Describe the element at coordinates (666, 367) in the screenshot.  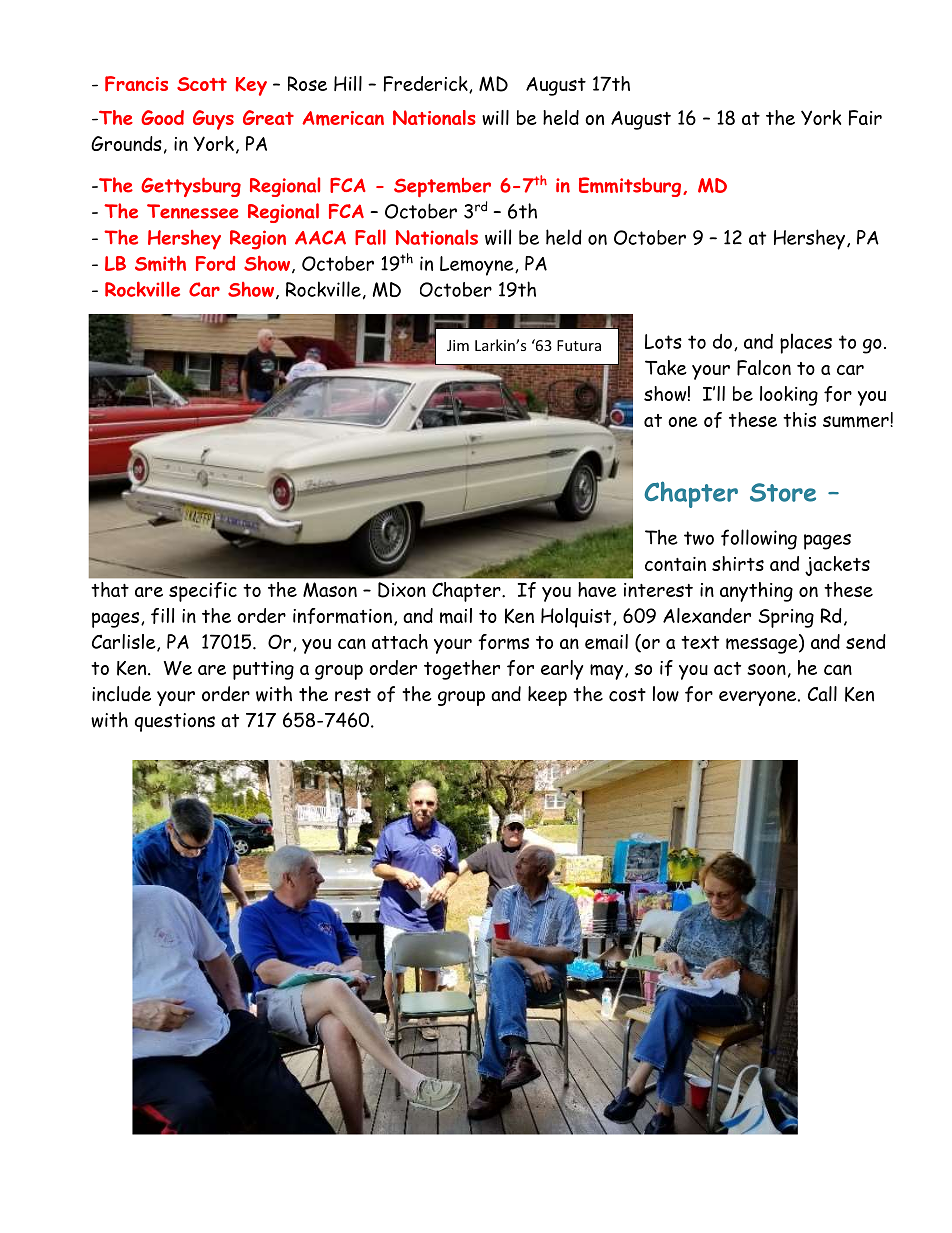
I see `Take` at that location.
